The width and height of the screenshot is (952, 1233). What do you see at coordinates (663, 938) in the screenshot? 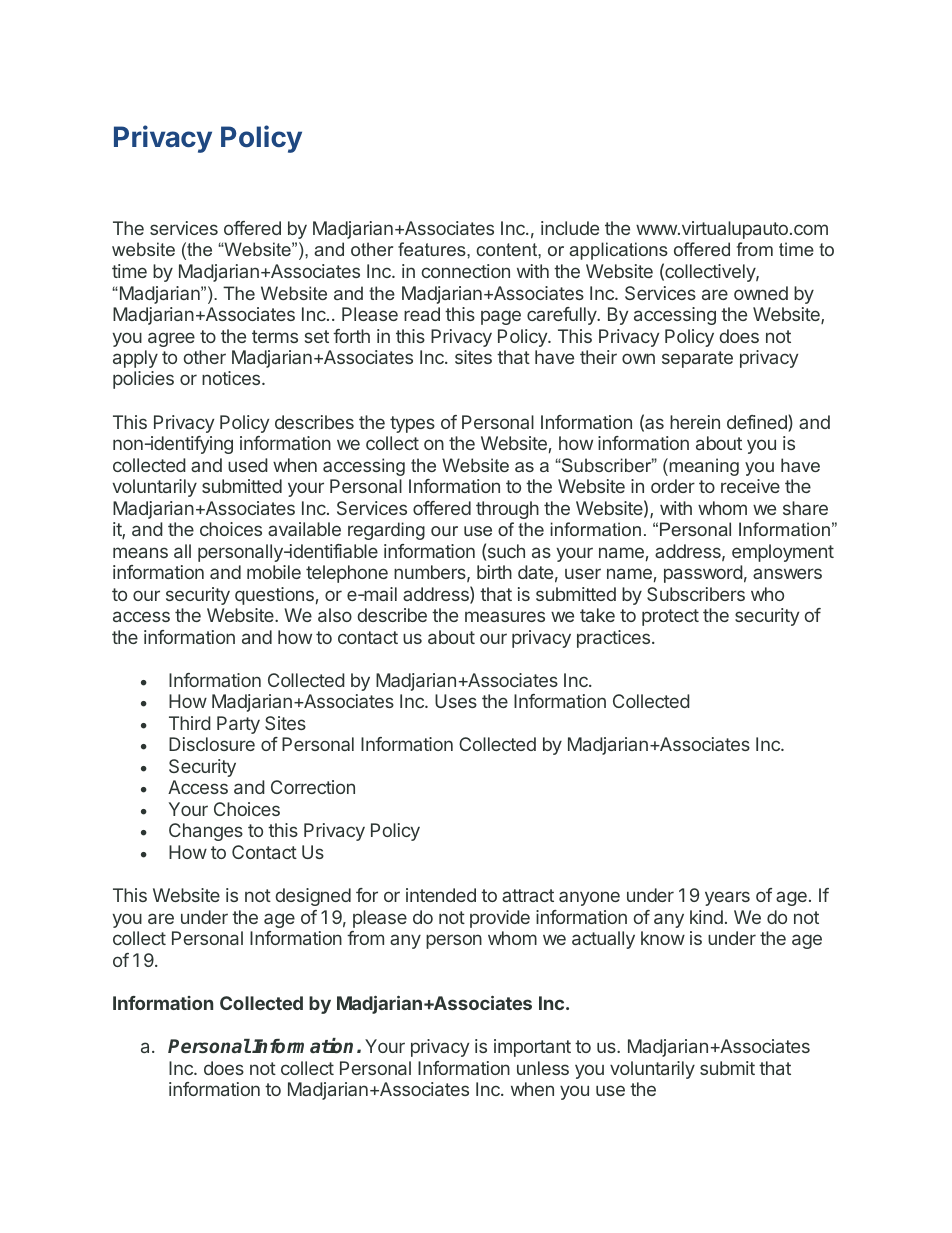
I see `know` at bounding box center [663, 938].
